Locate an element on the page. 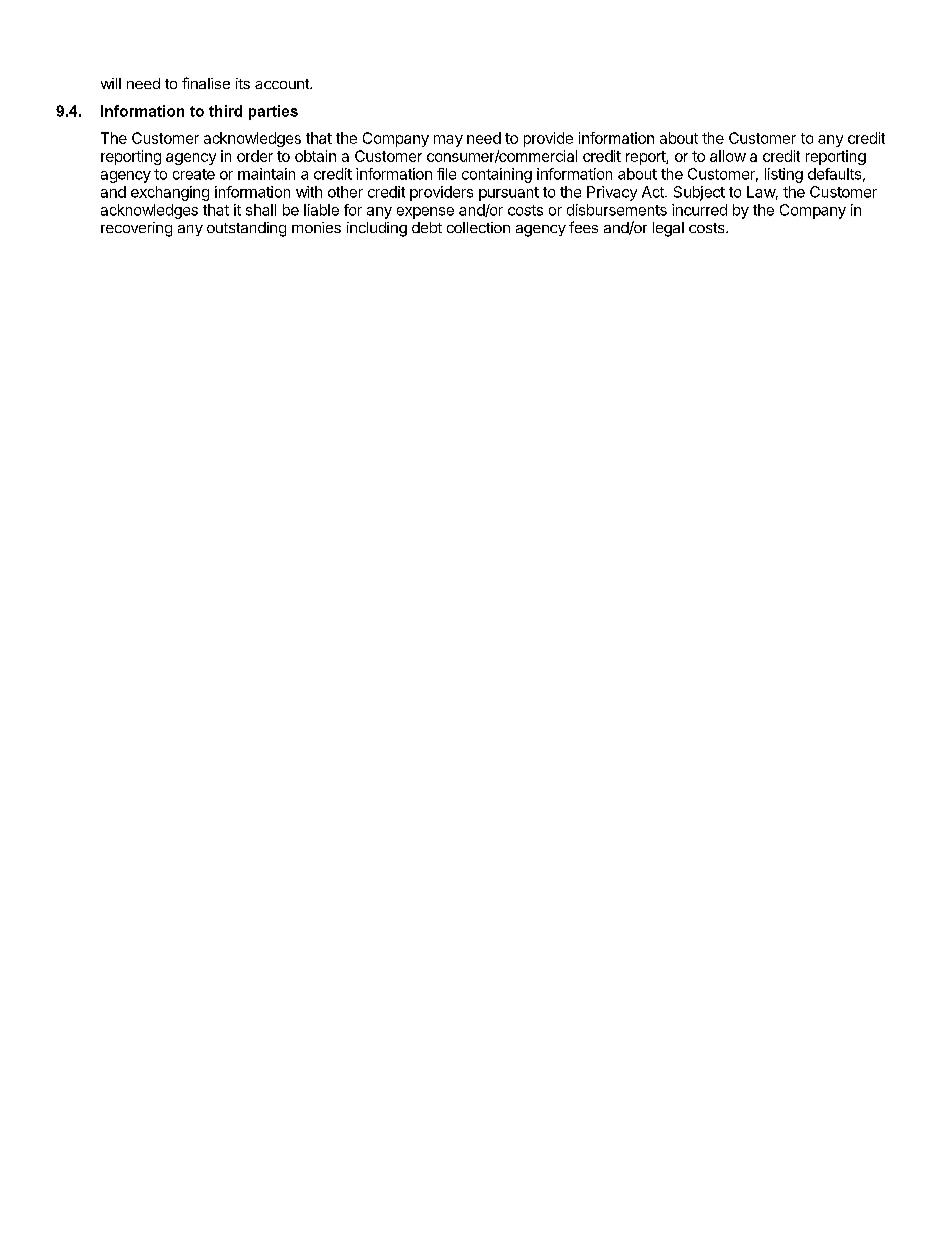 The image size is (952, 1233). account is located at coordinates (283, 84).
